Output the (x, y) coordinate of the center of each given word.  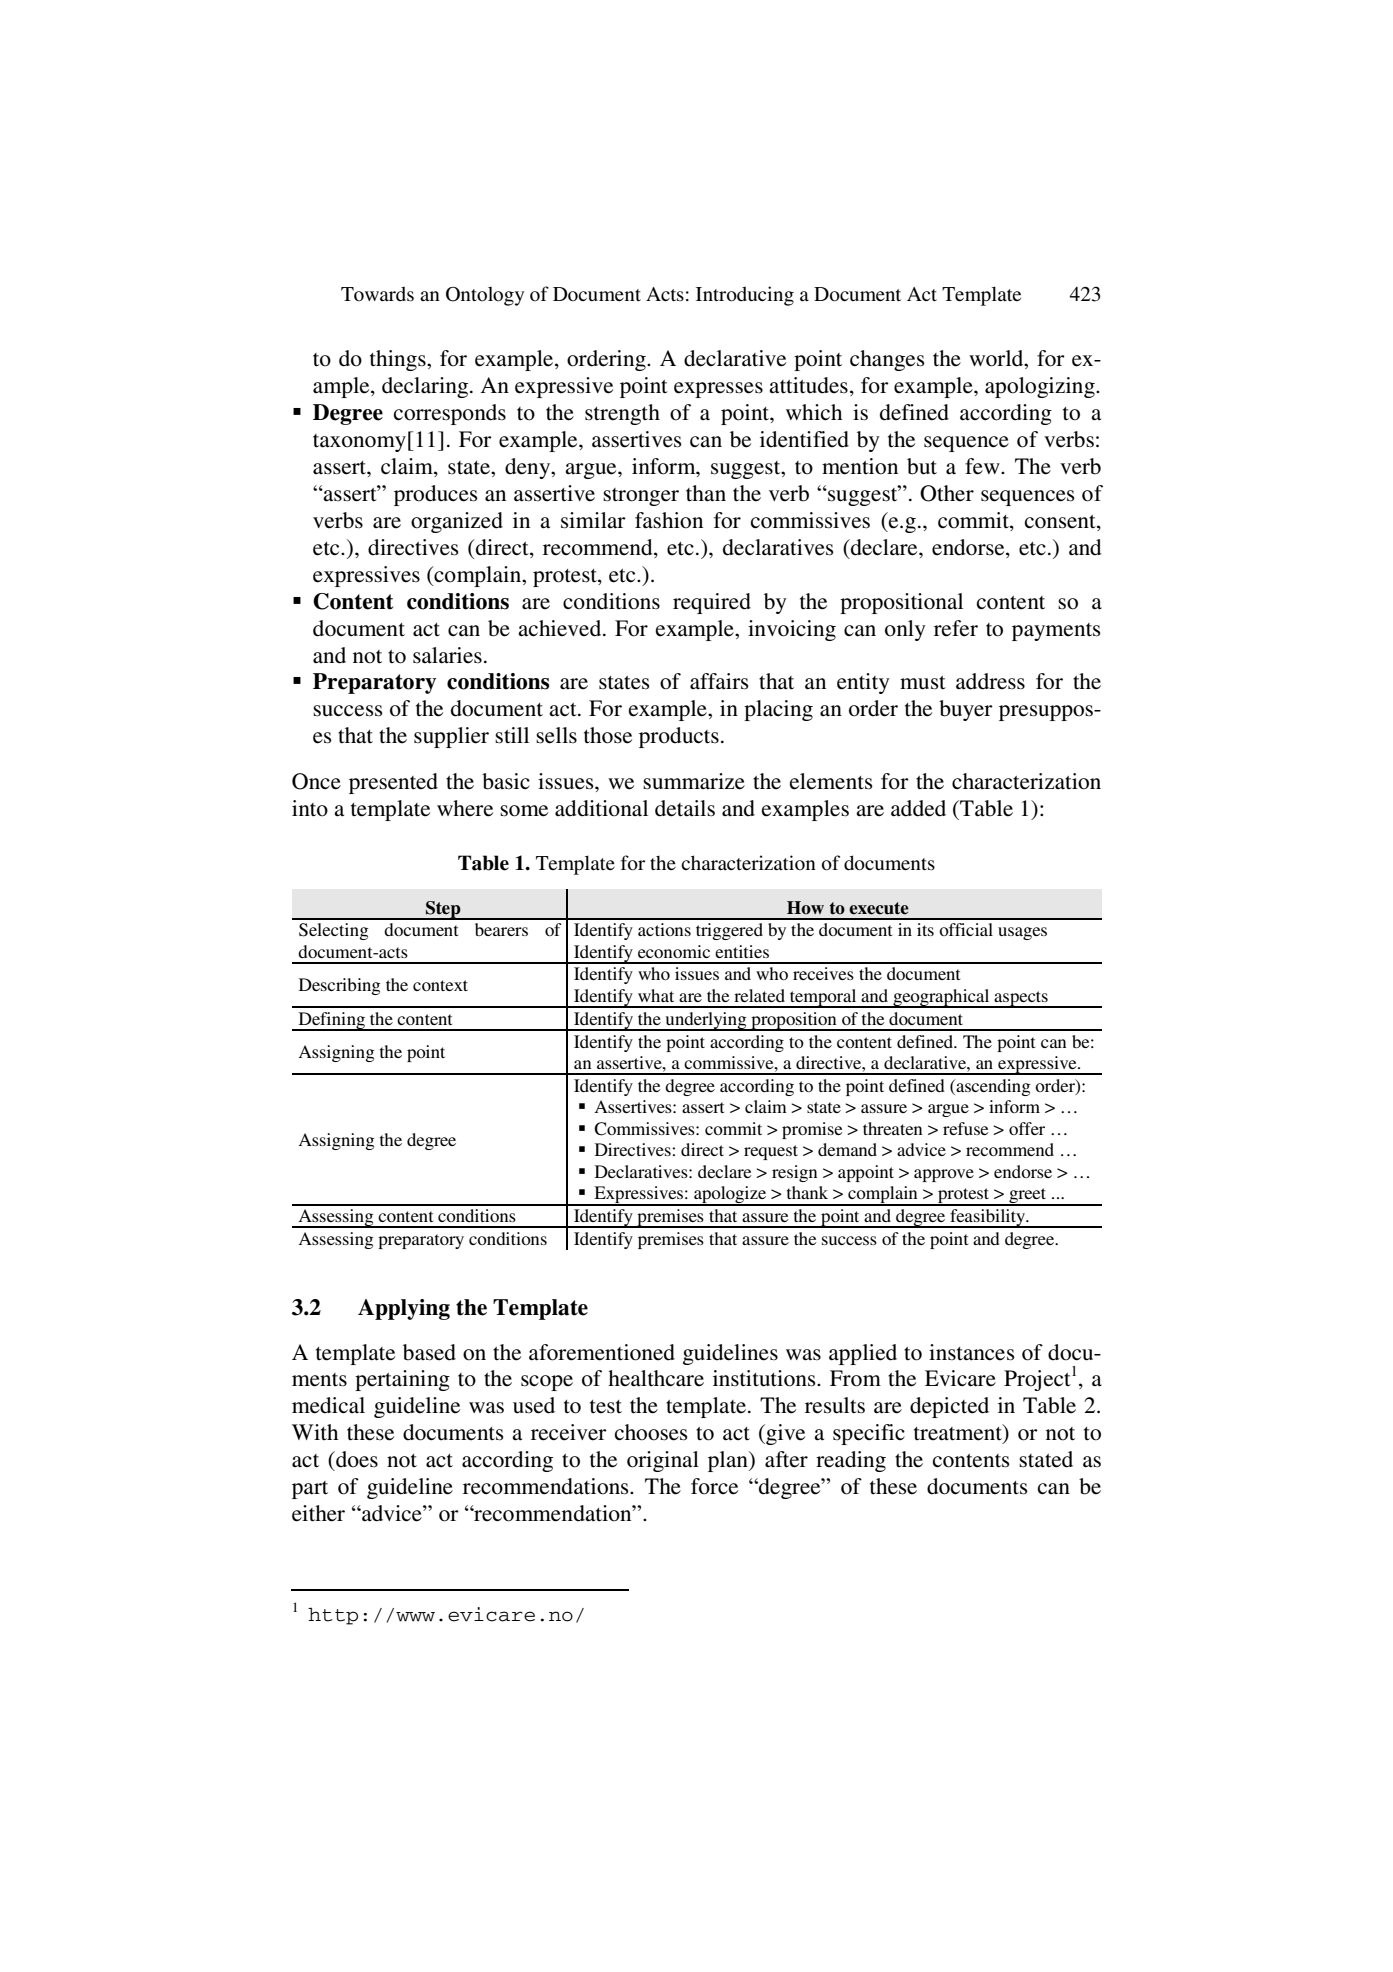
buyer (966, 710)
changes (887, 360)
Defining (332, 1021)
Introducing (745, 296)
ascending (992, 1087)
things (399, 360)
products (679, 737)
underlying (706, 1021)
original (663, 1461)
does (356, 1459)
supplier (451, 737)
